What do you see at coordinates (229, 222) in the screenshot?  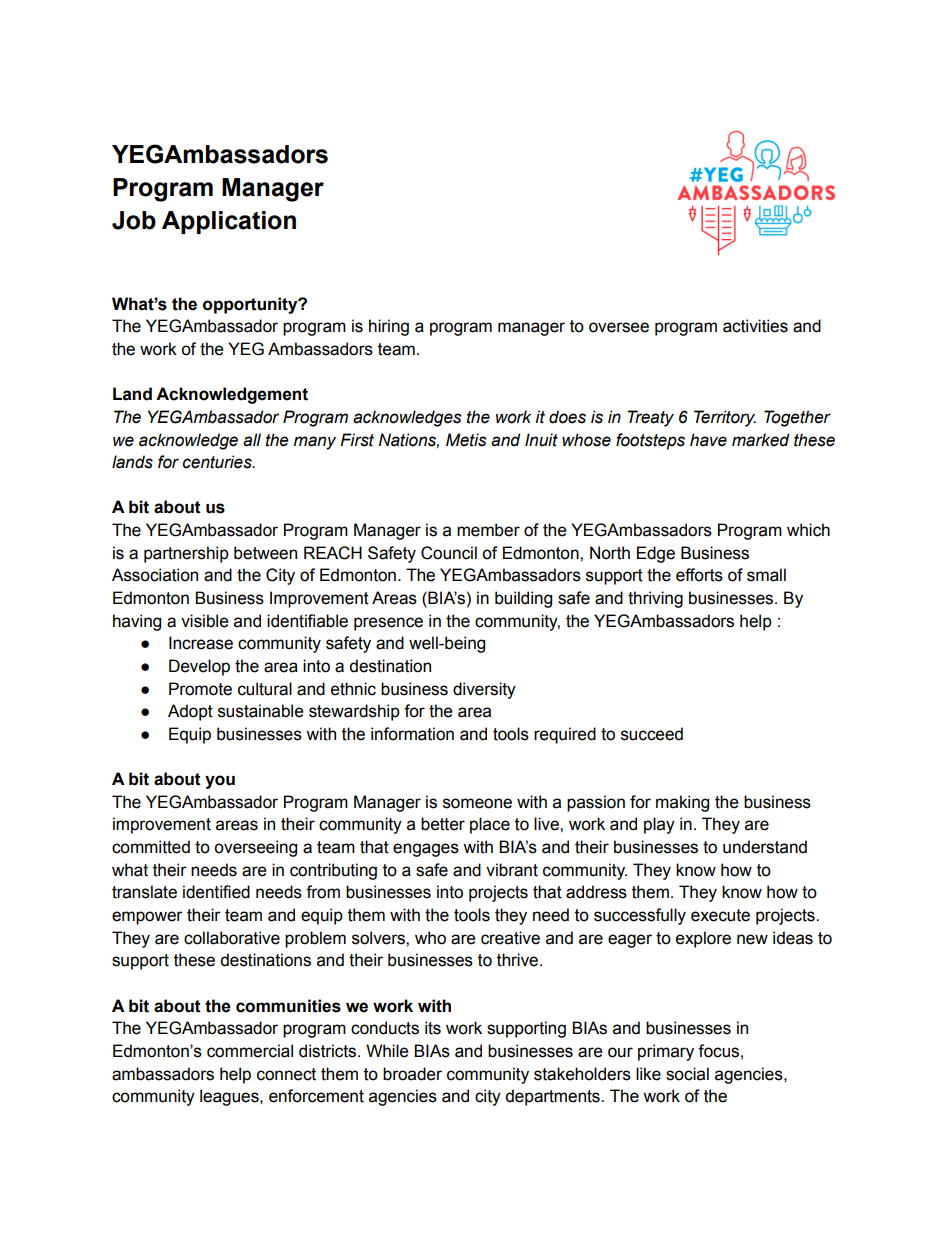 I see `Application` at bounding box center [229, 222].
